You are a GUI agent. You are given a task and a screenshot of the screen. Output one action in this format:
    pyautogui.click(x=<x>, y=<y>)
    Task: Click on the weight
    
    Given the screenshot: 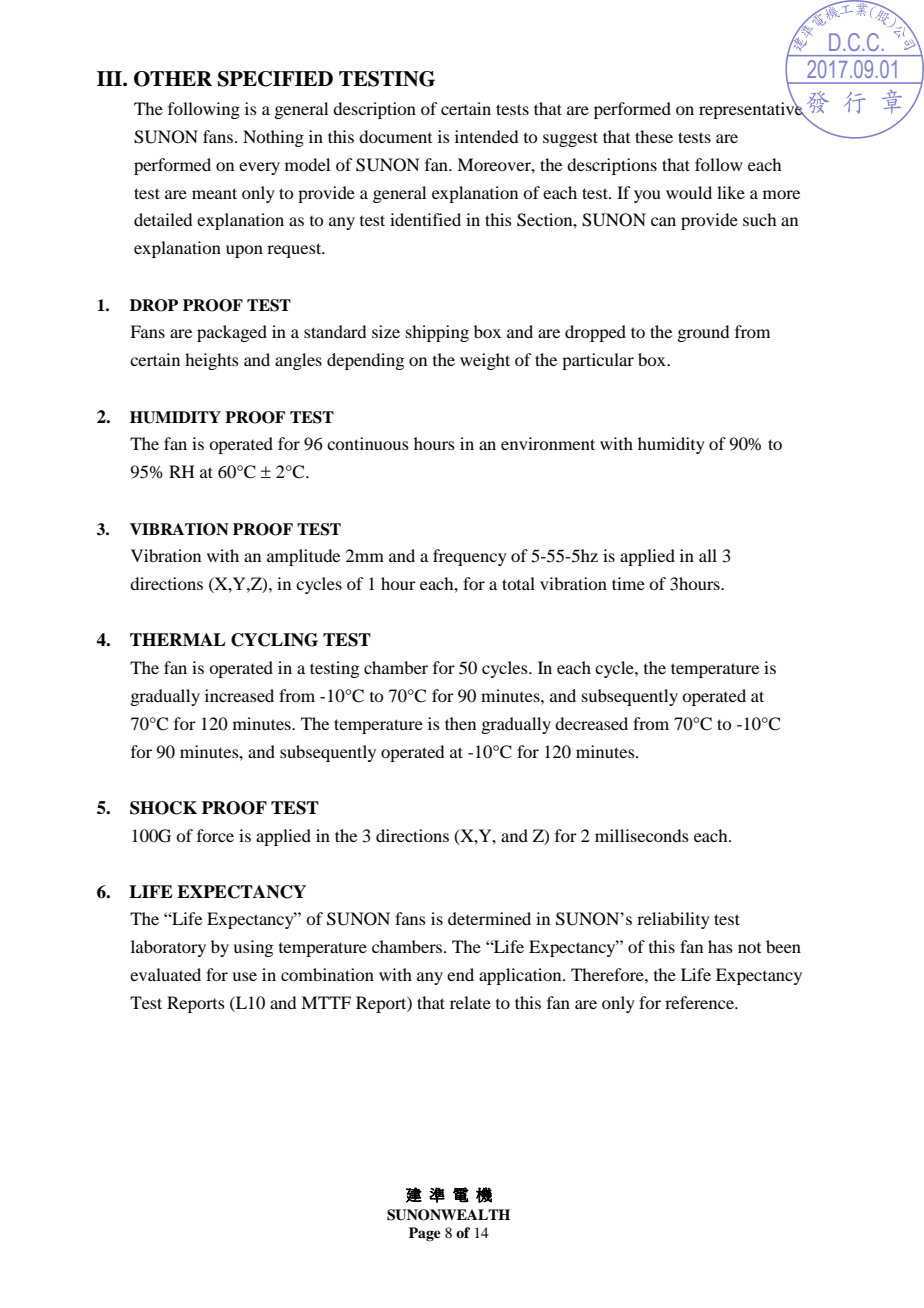 What is the action you would take?
    pyautogui.click(x=485, y=361)
